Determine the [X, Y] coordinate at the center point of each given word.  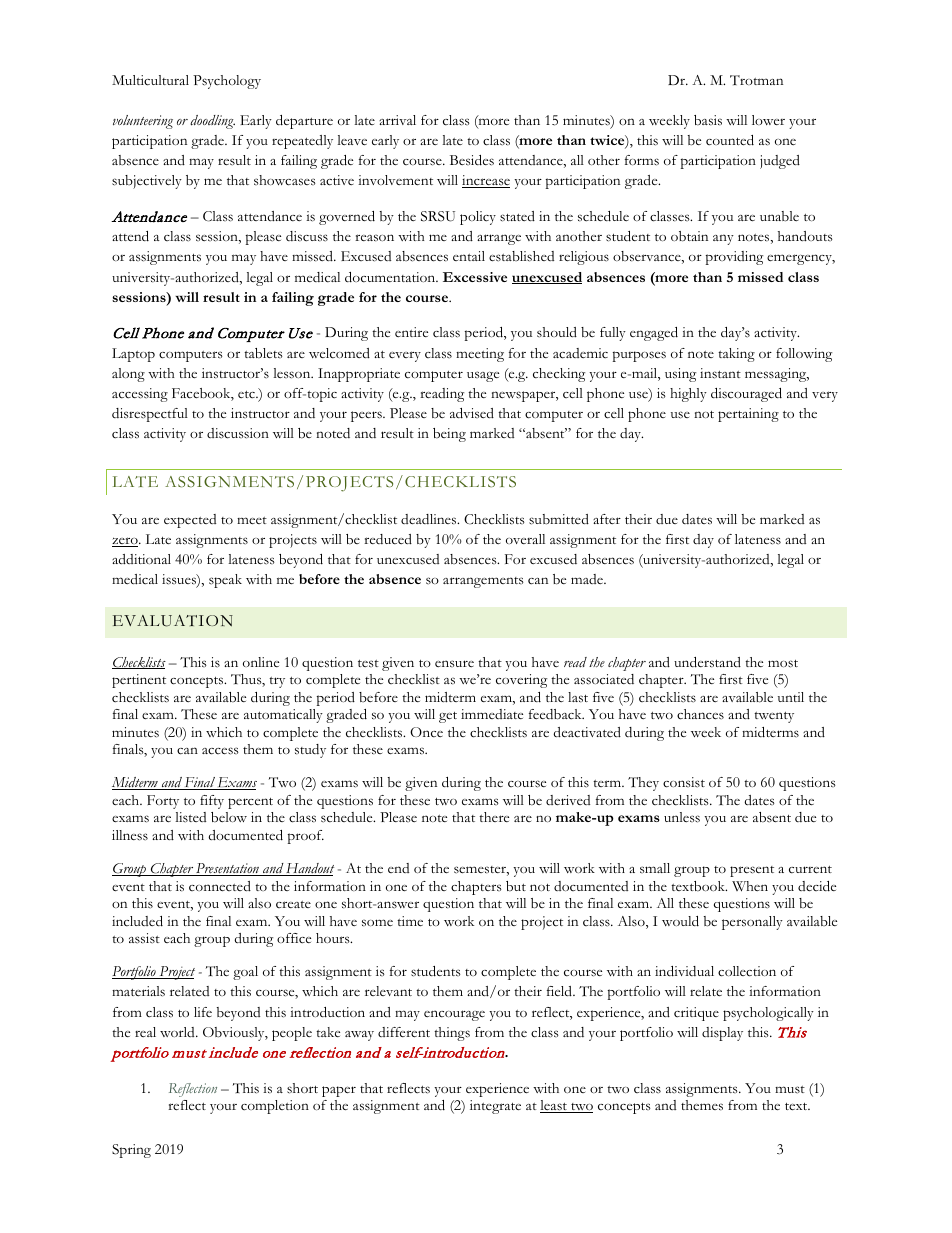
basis [708, 120]
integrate [495, 1107]
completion [275, 1107]
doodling [212, 122]
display [722, 1034]
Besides [472, 160]
